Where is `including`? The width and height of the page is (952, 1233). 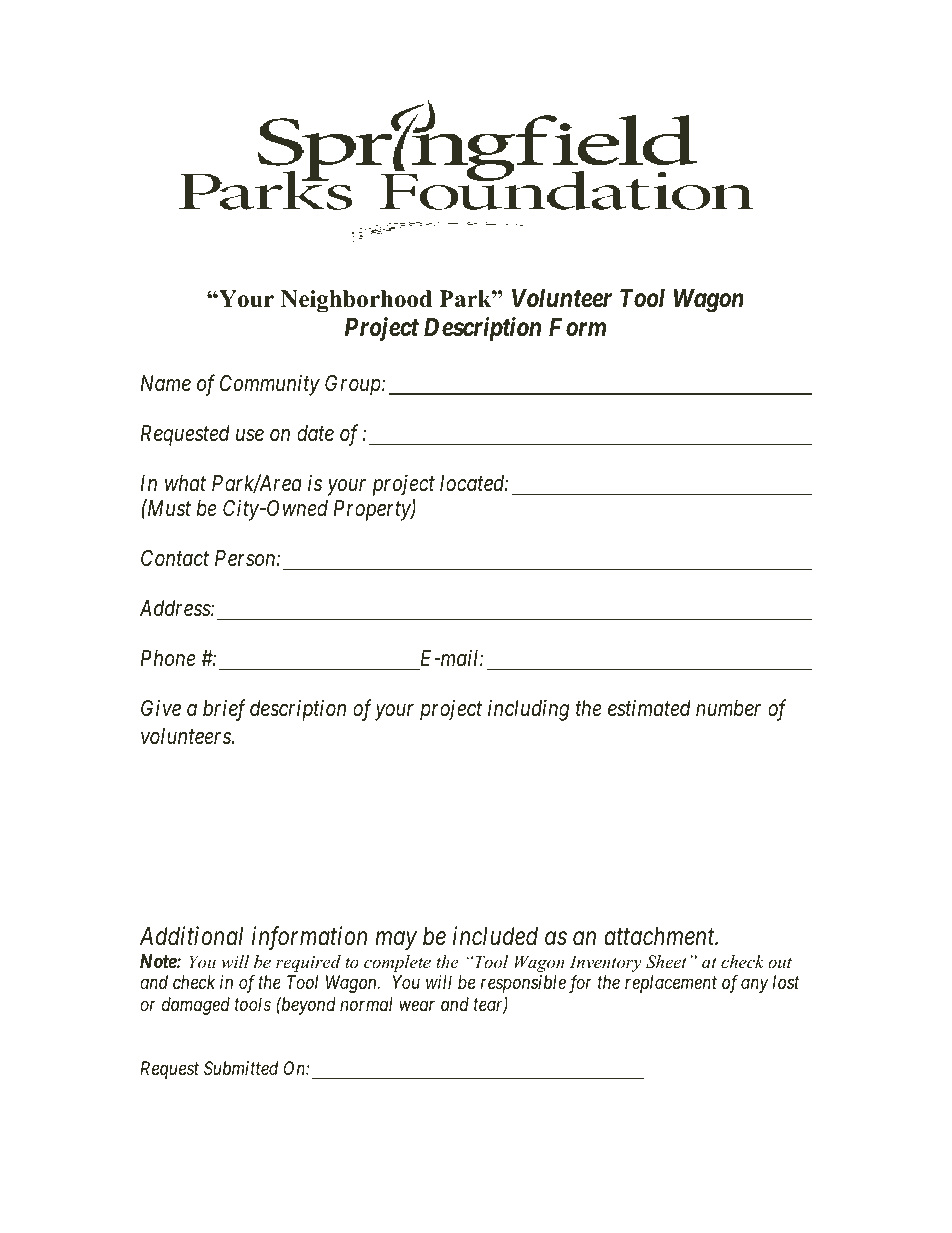
including is located at coordinates (528, 710).
